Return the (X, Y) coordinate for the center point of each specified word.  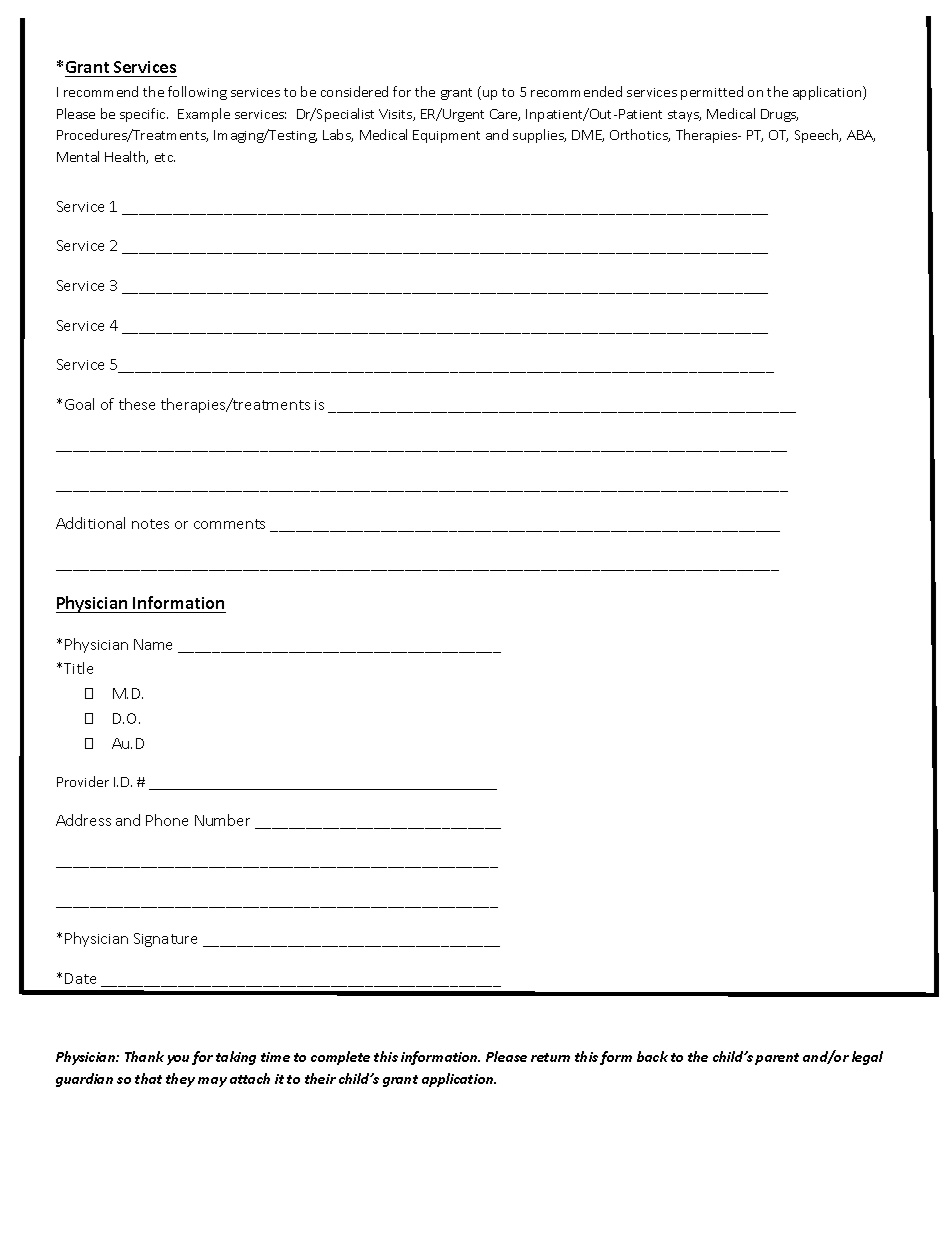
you (178, 1060)
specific (144, 115)
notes (150, 524)
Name (153, 644)
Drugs (779, 115)
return (550, 1057)
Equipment (446, 136)
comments (229, 524)
